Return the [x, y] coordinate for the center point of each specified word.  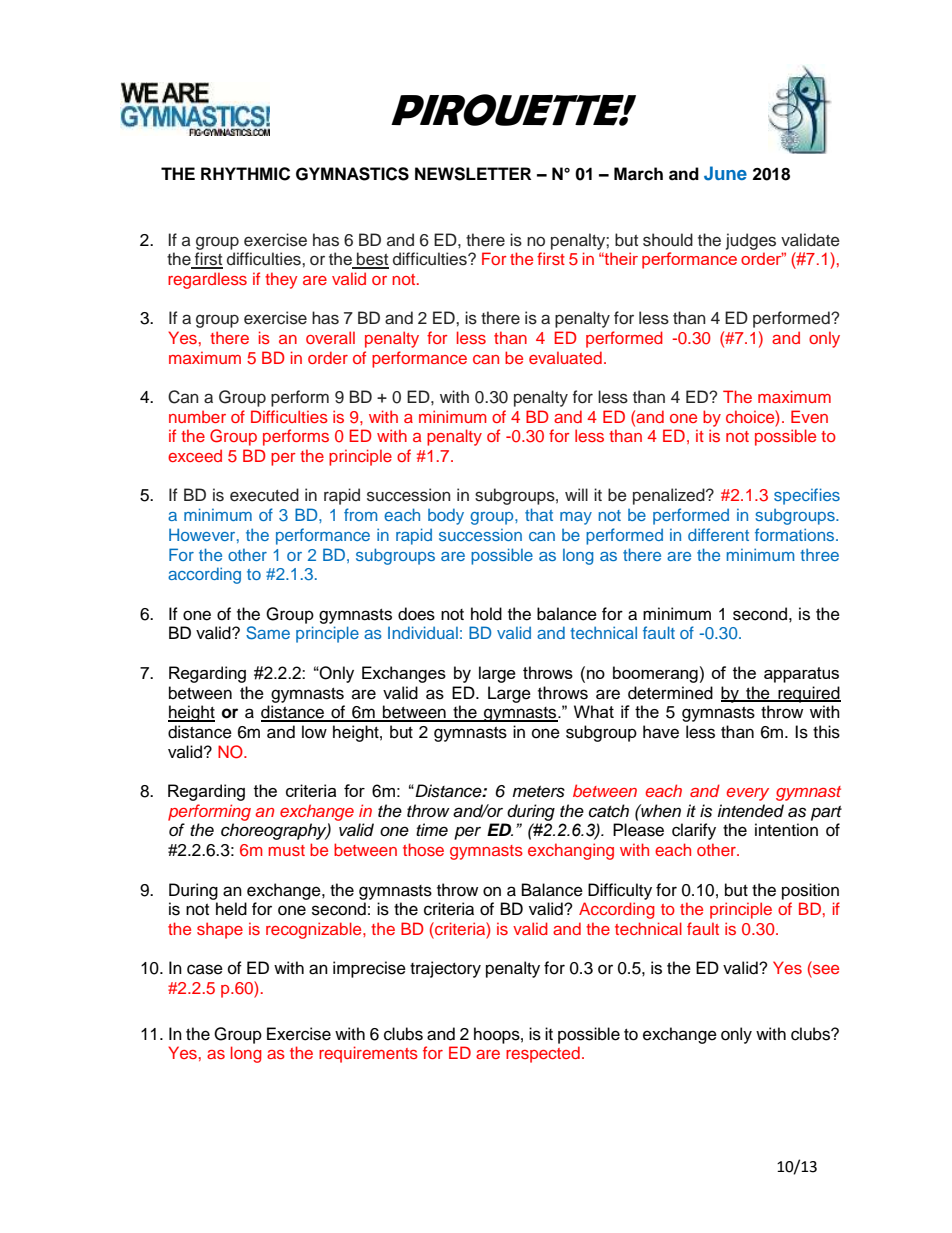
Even [809, 416]
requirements [368, 1054]
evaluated [565, 357]
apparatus [801, 675]
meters [538, 792]
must [286, 850]
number [197, 416]
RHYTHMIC [245, 174]
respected [543, 1054]
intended [750, 811]
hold [486, 614]
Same [268, 633]
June [725, 173]
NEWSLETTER [473, 174]
